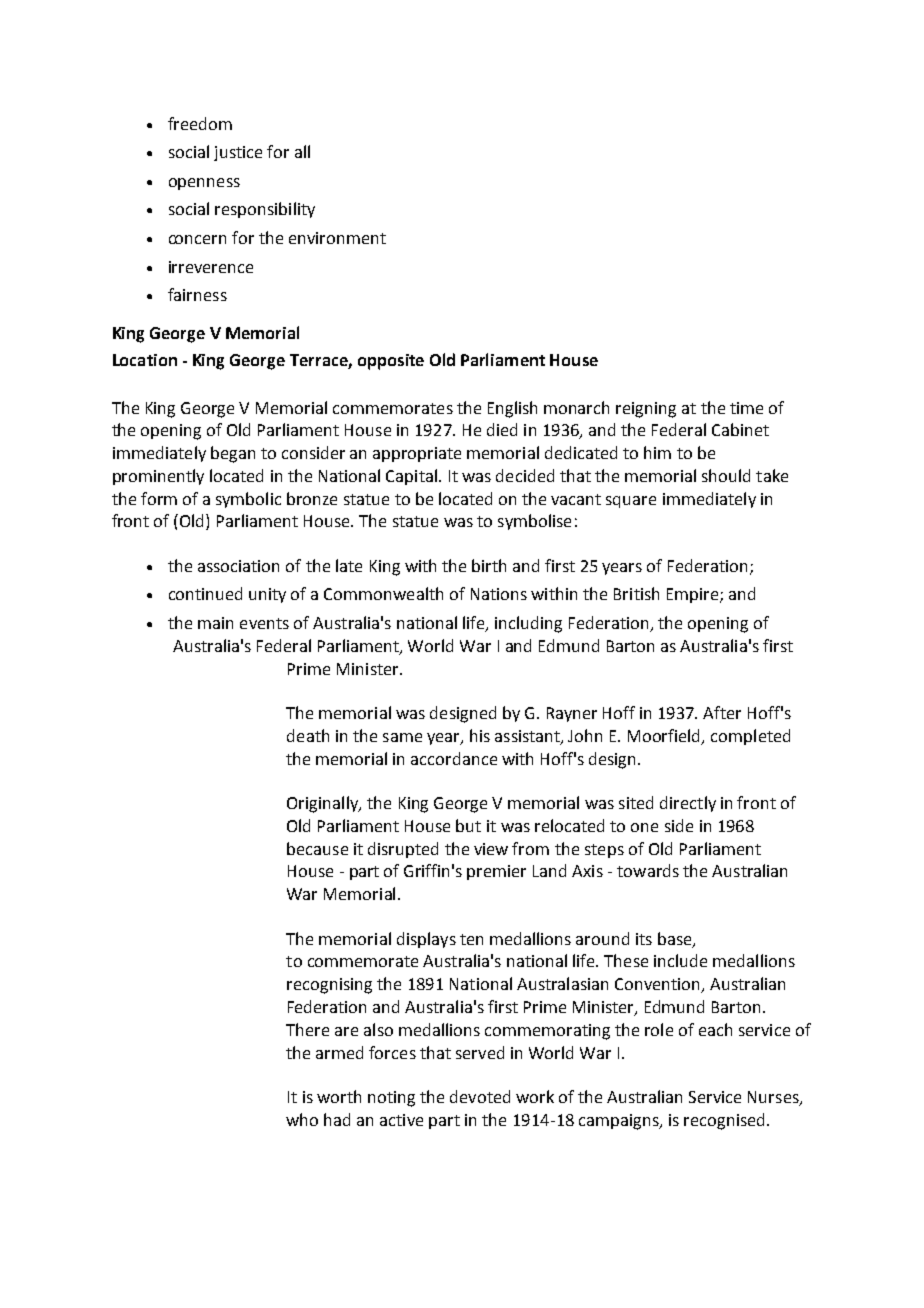  I want to click on began, so click(233, 454).
